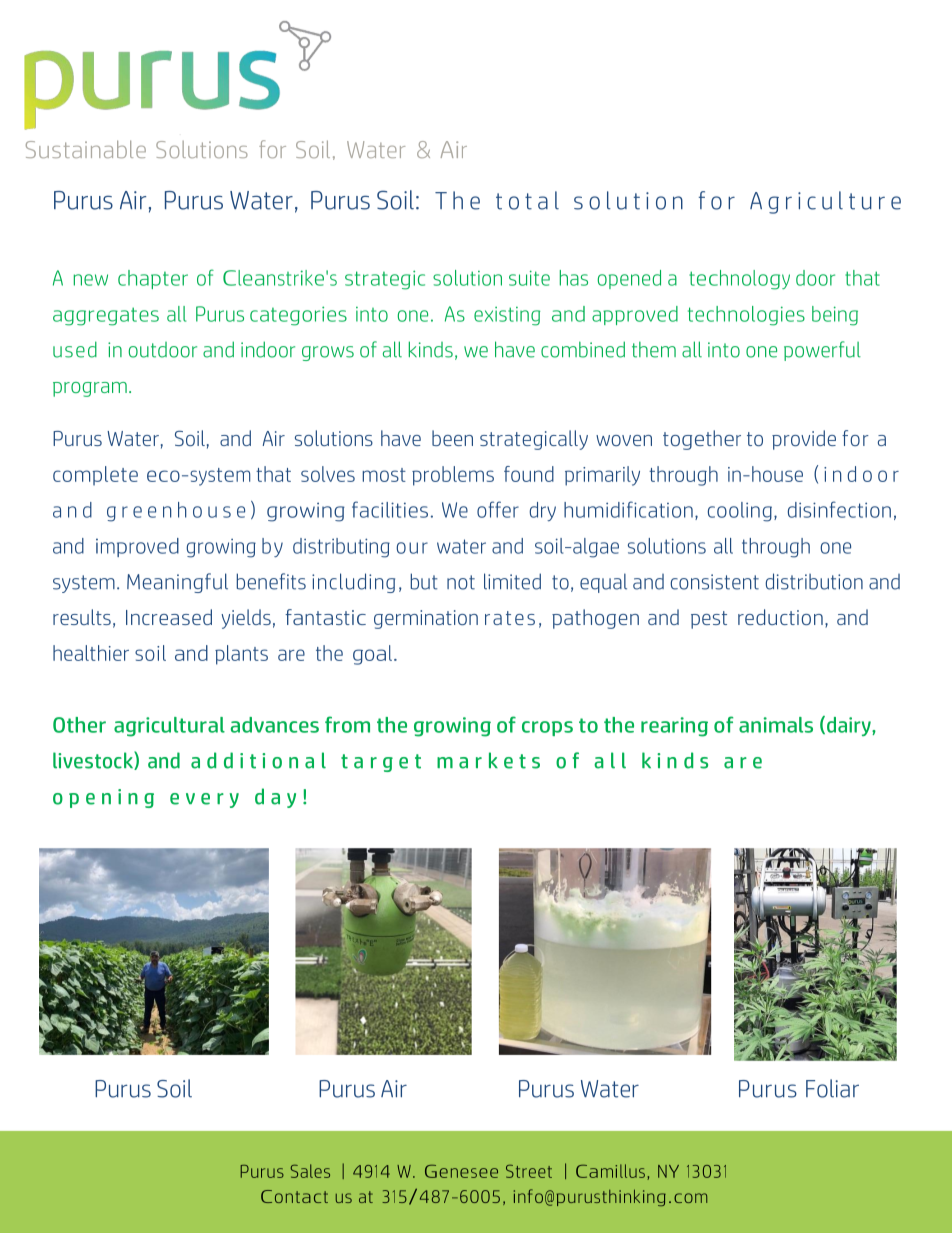  Describe the element at coordinates (529, 278) in the page. I see `suite` at that location.
